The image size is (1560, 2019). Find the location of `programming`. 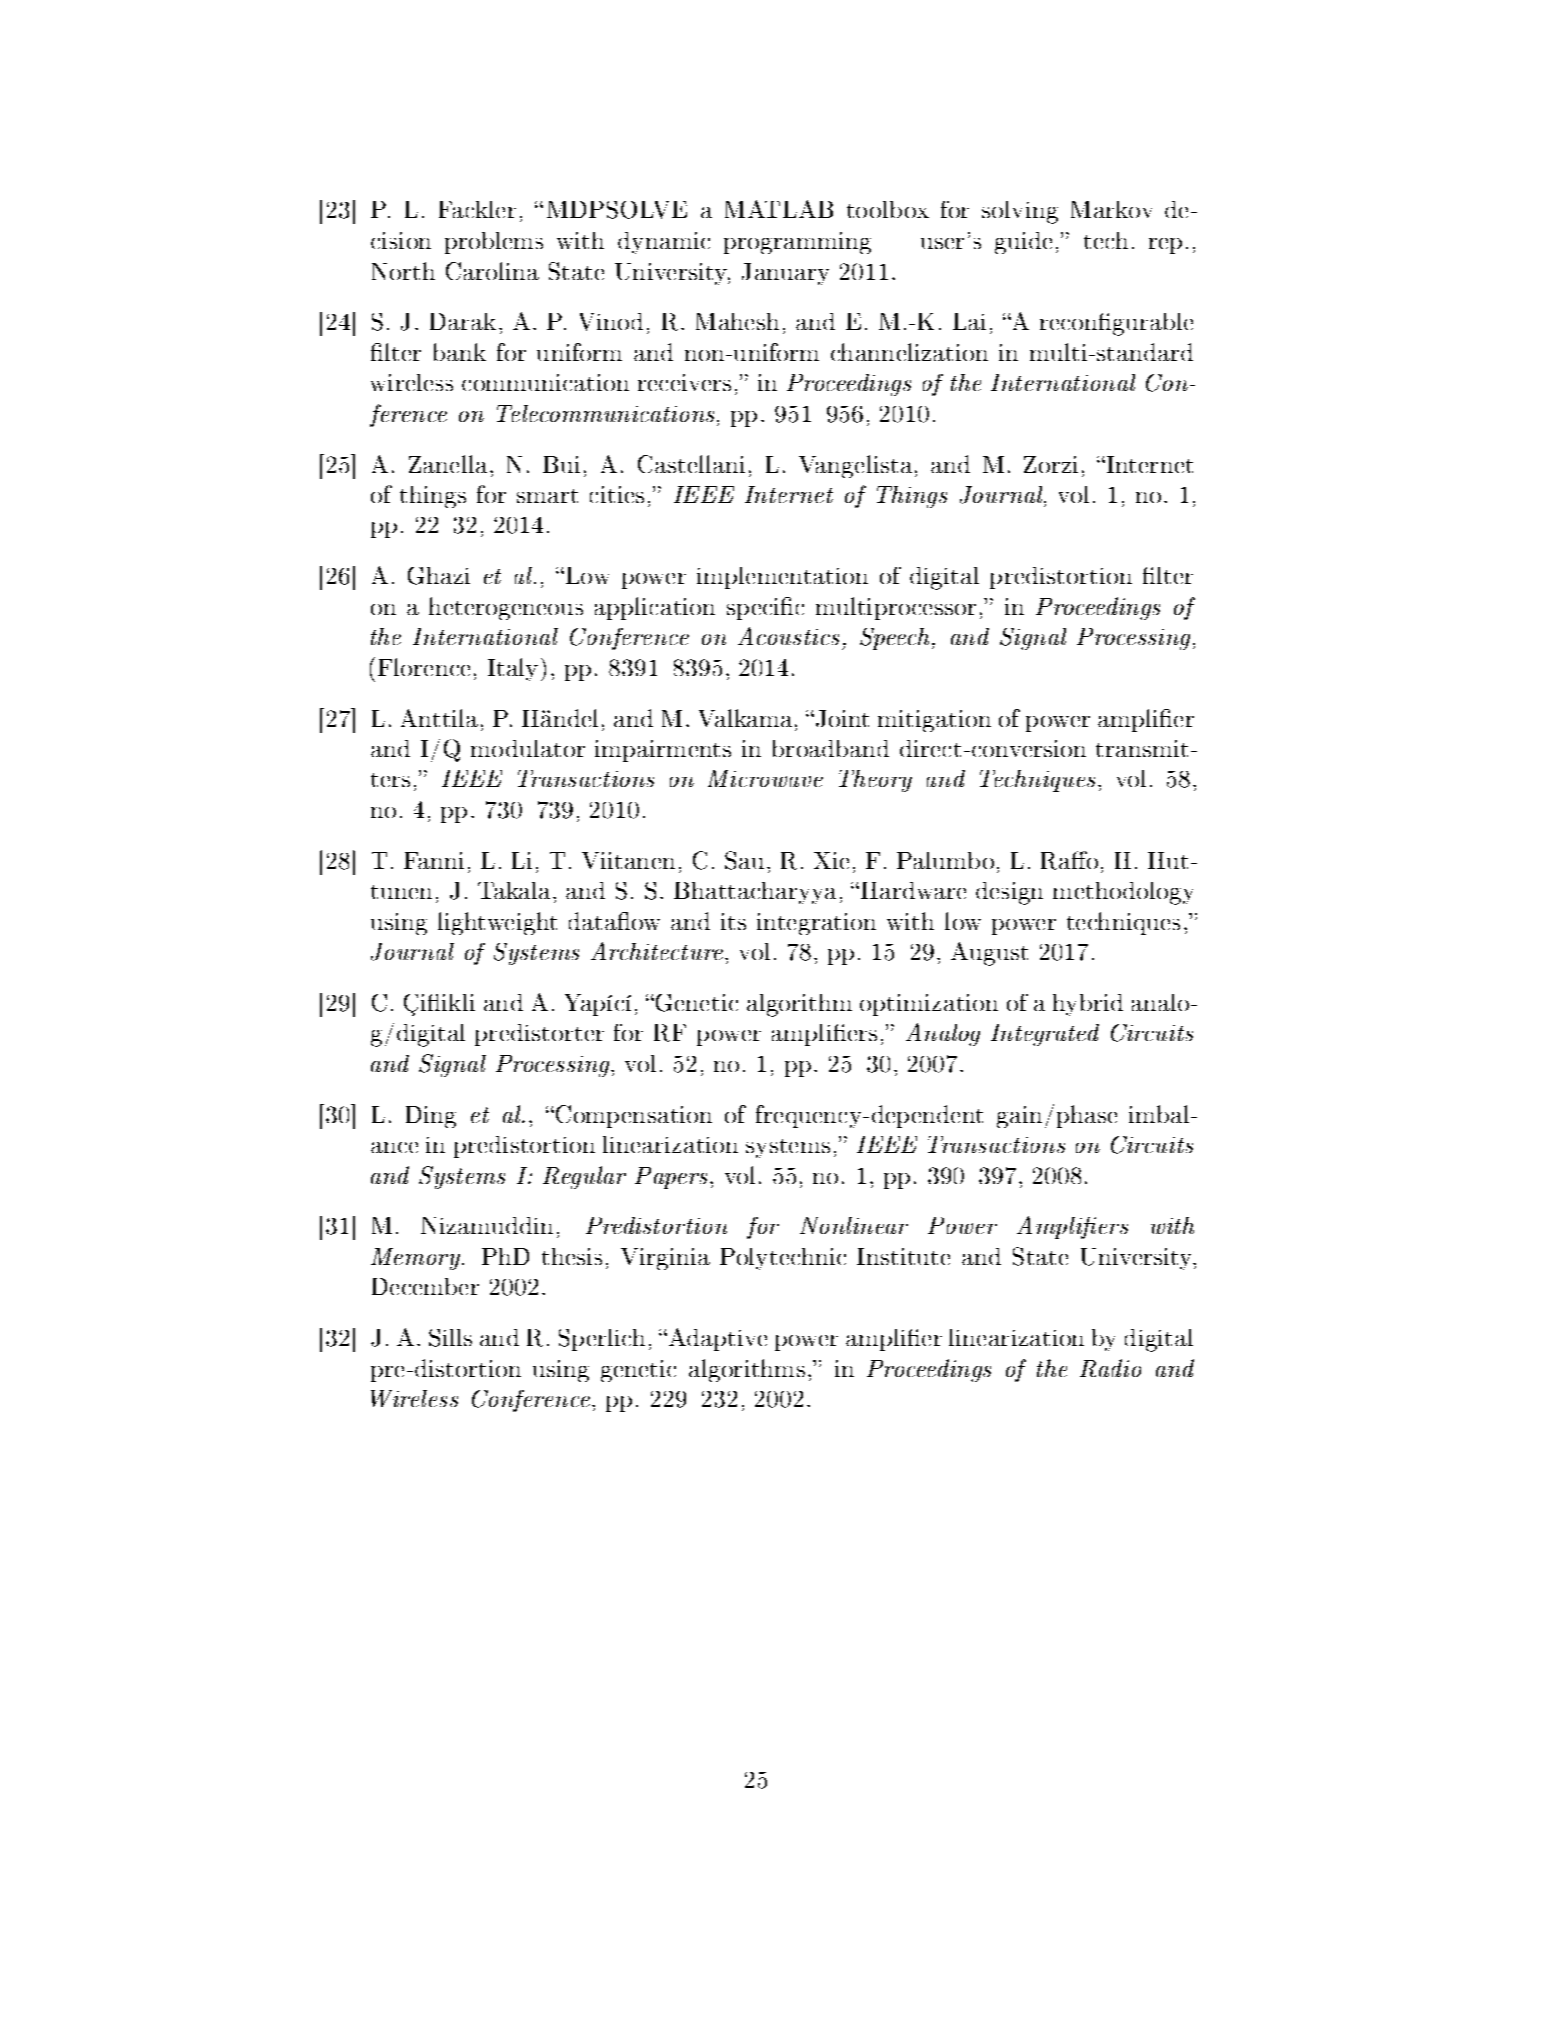

programming is located at coordinates (797, 243).
